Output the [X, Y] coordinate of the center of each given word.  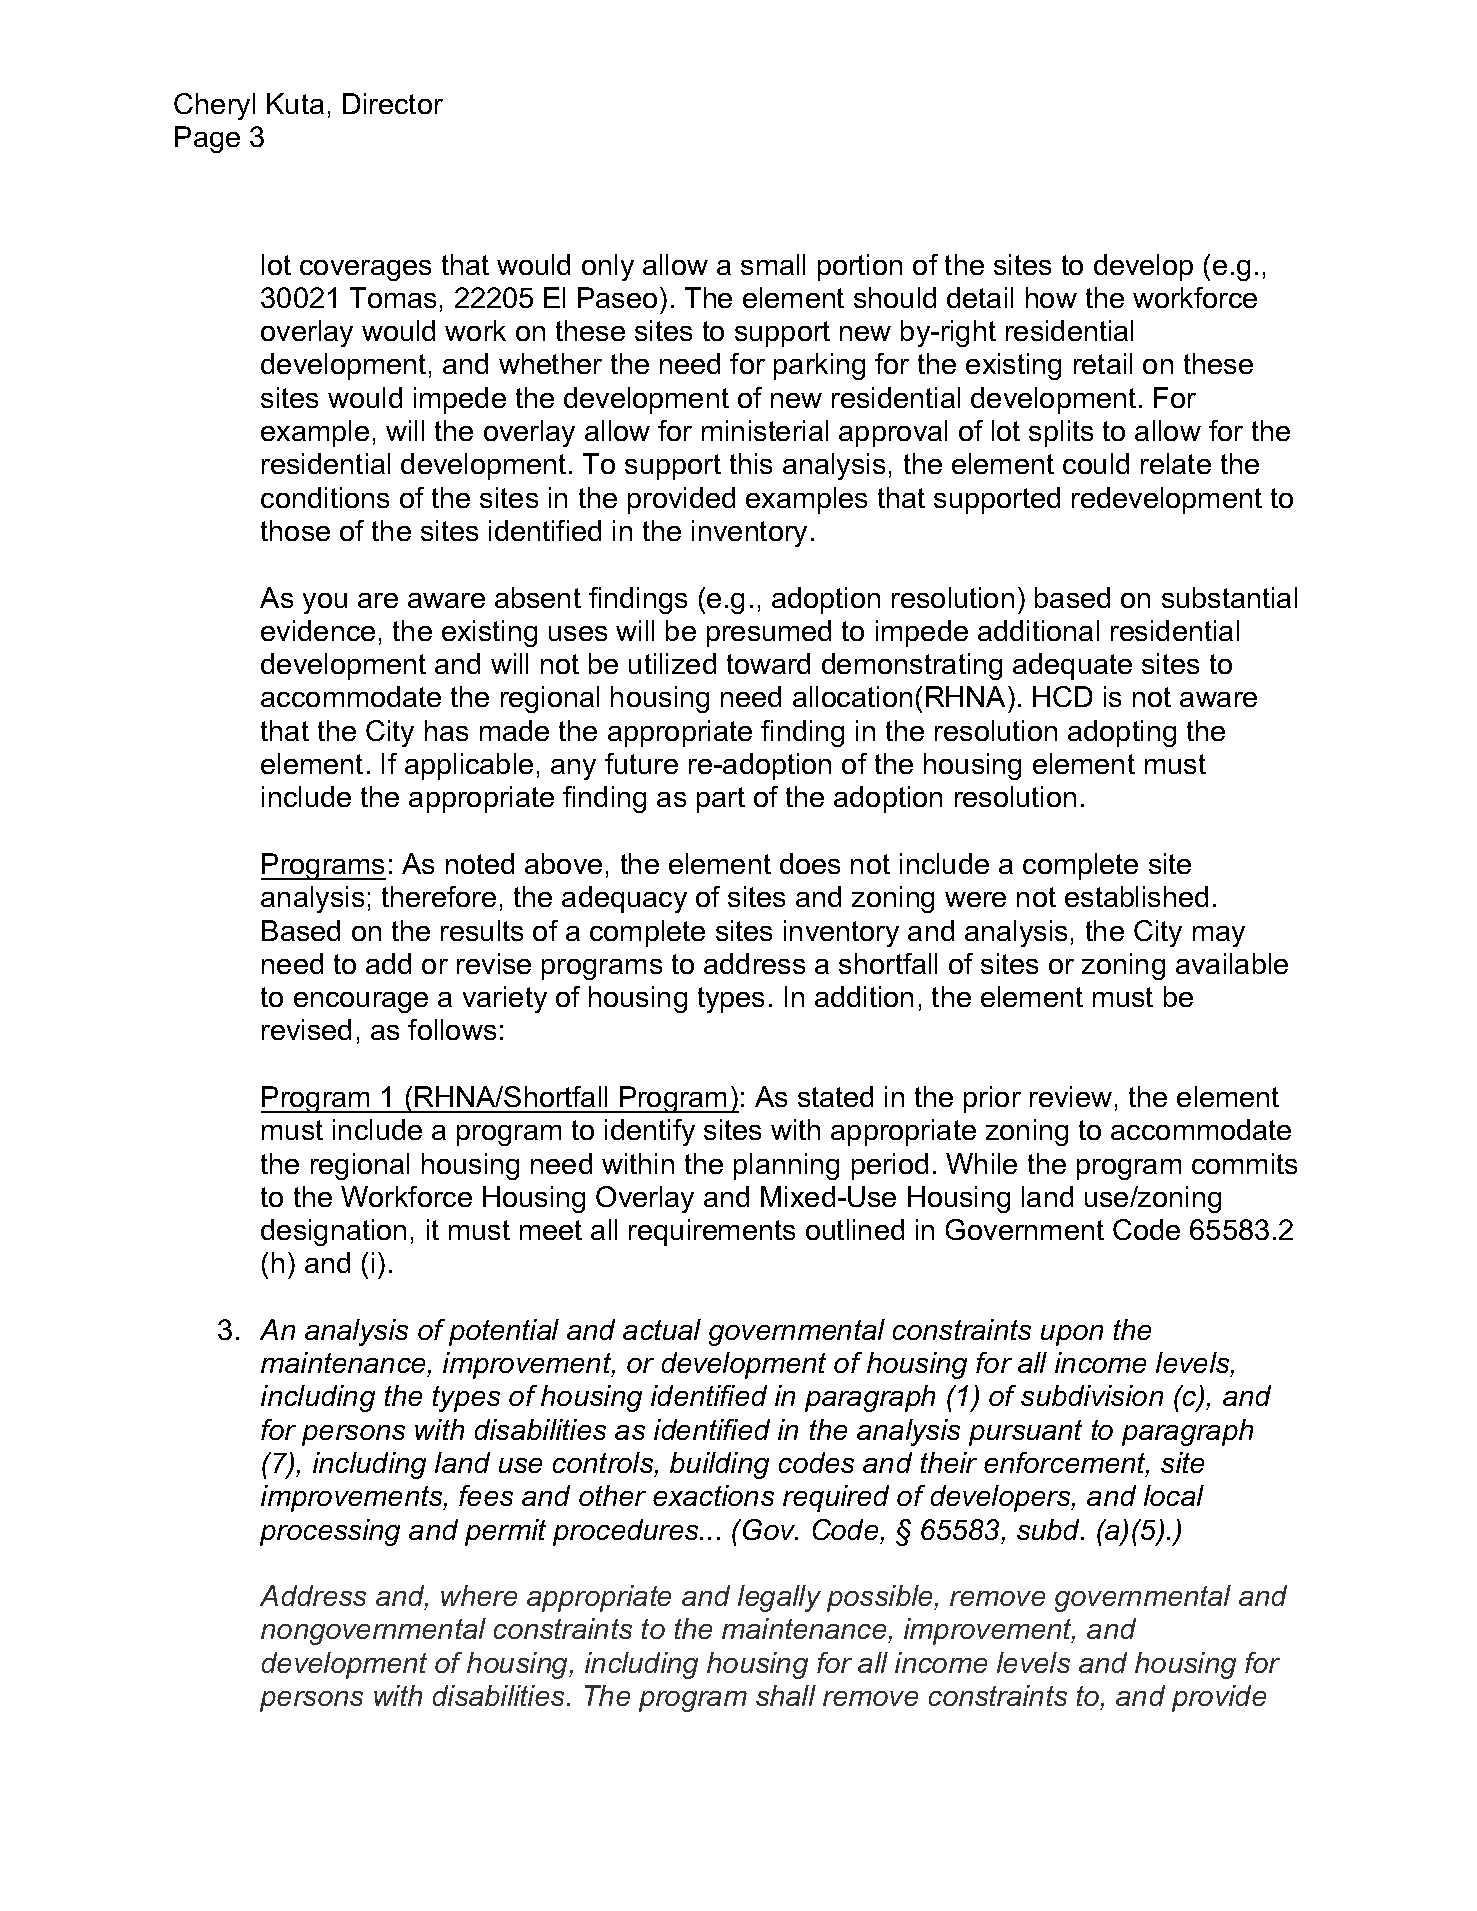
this [751, 463]
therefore [439, 896]
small [773, 264]
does [810, 863]
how [1051, 297]
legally [779, 1598]
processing [330, 1532]
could [1096, 463]
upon [1072, 1335]
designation [333, 1232]
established [1136, 896]
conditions [325, 497]
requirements [712, 1232]
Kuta [295, 103]
